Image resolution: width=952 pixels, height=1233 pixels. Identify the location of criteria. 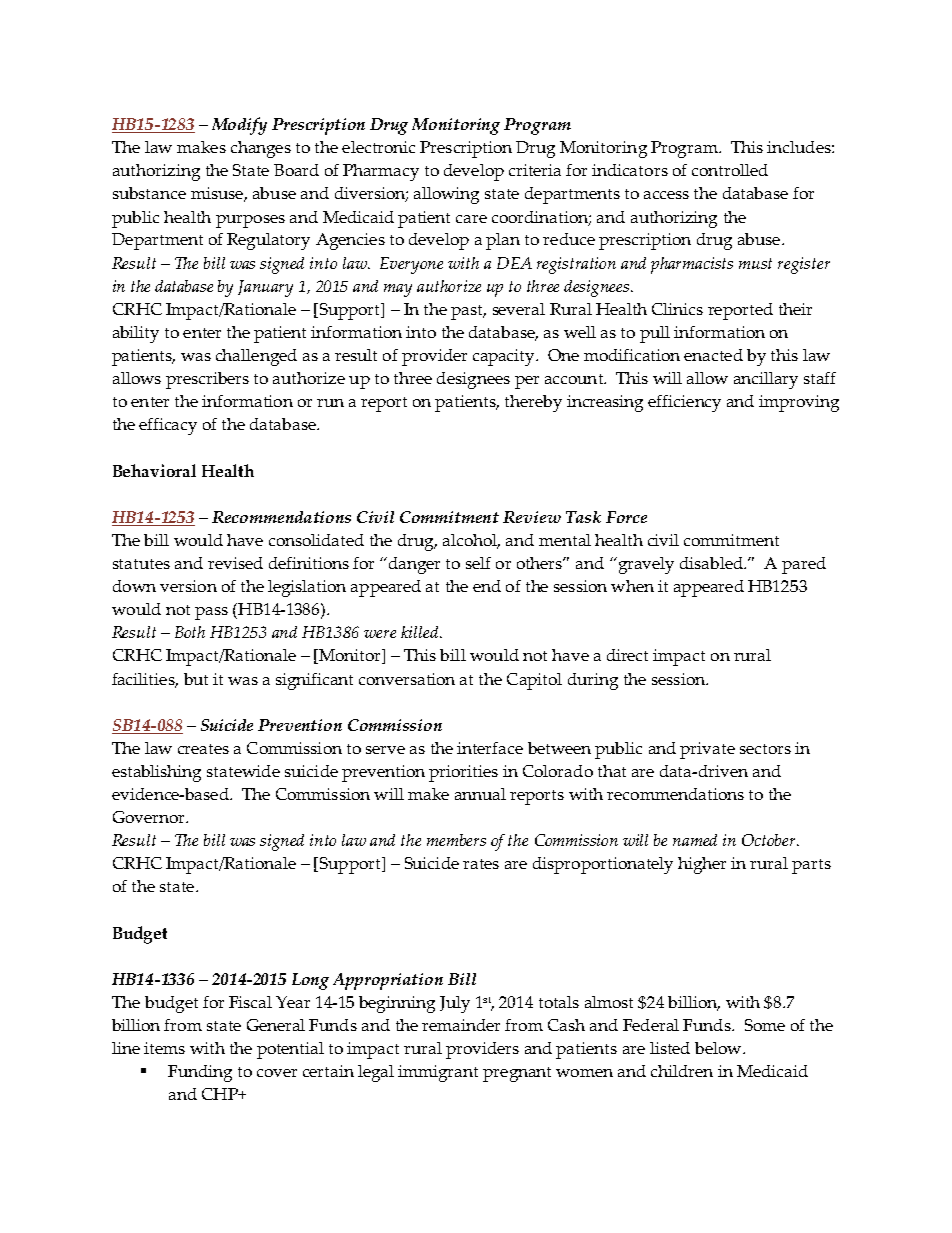
(535, 170).
